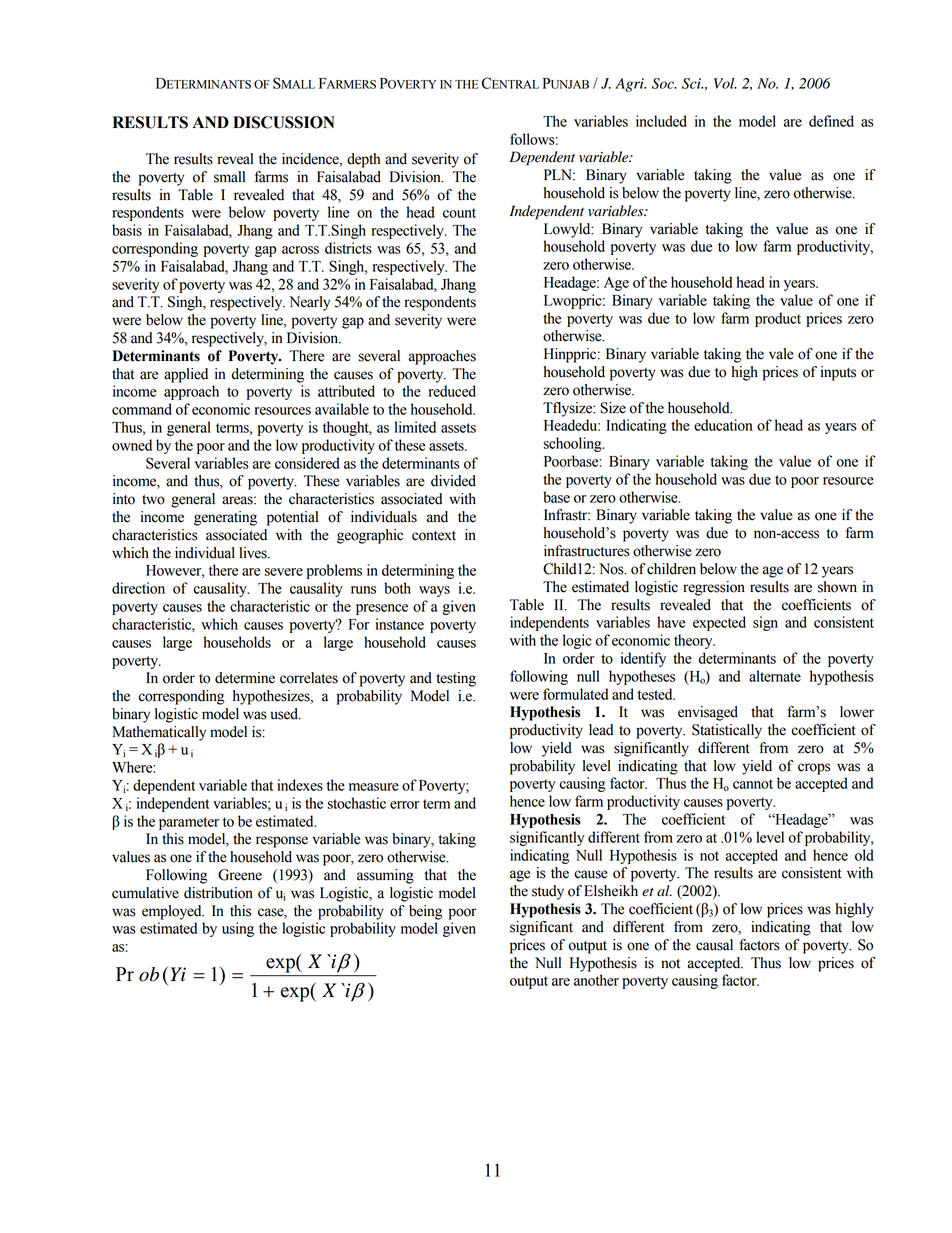 The height and width of the image is (1233, 952). I want to click on testing, so click(456, 679).
